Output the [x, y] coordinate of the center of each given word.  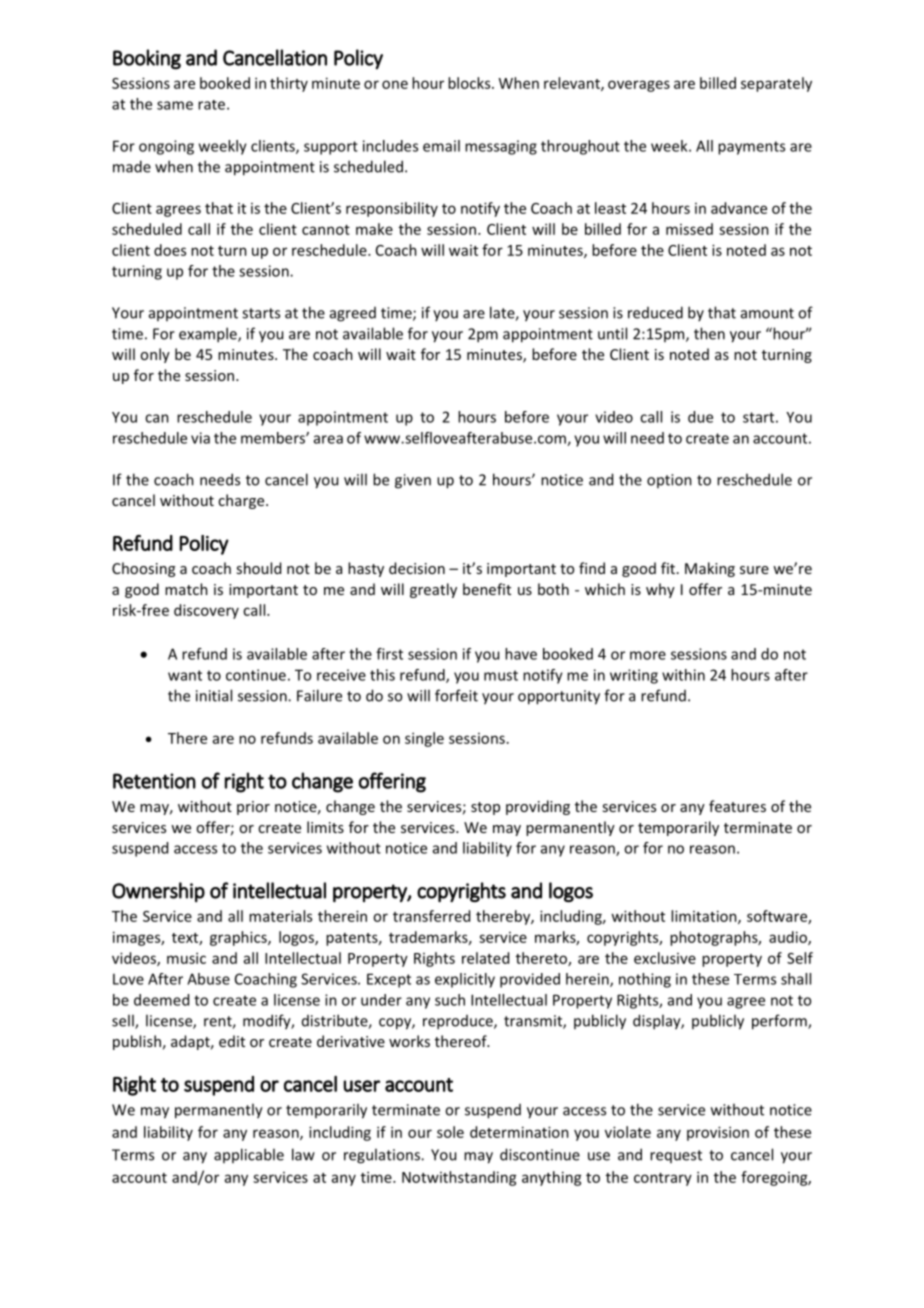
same [175, 105]
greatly [433, 590]
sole [450, 1132]
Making [710, 569]
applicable [249, 1155]
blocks [470, 83]
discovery [206, 611]
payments [751, 148]
